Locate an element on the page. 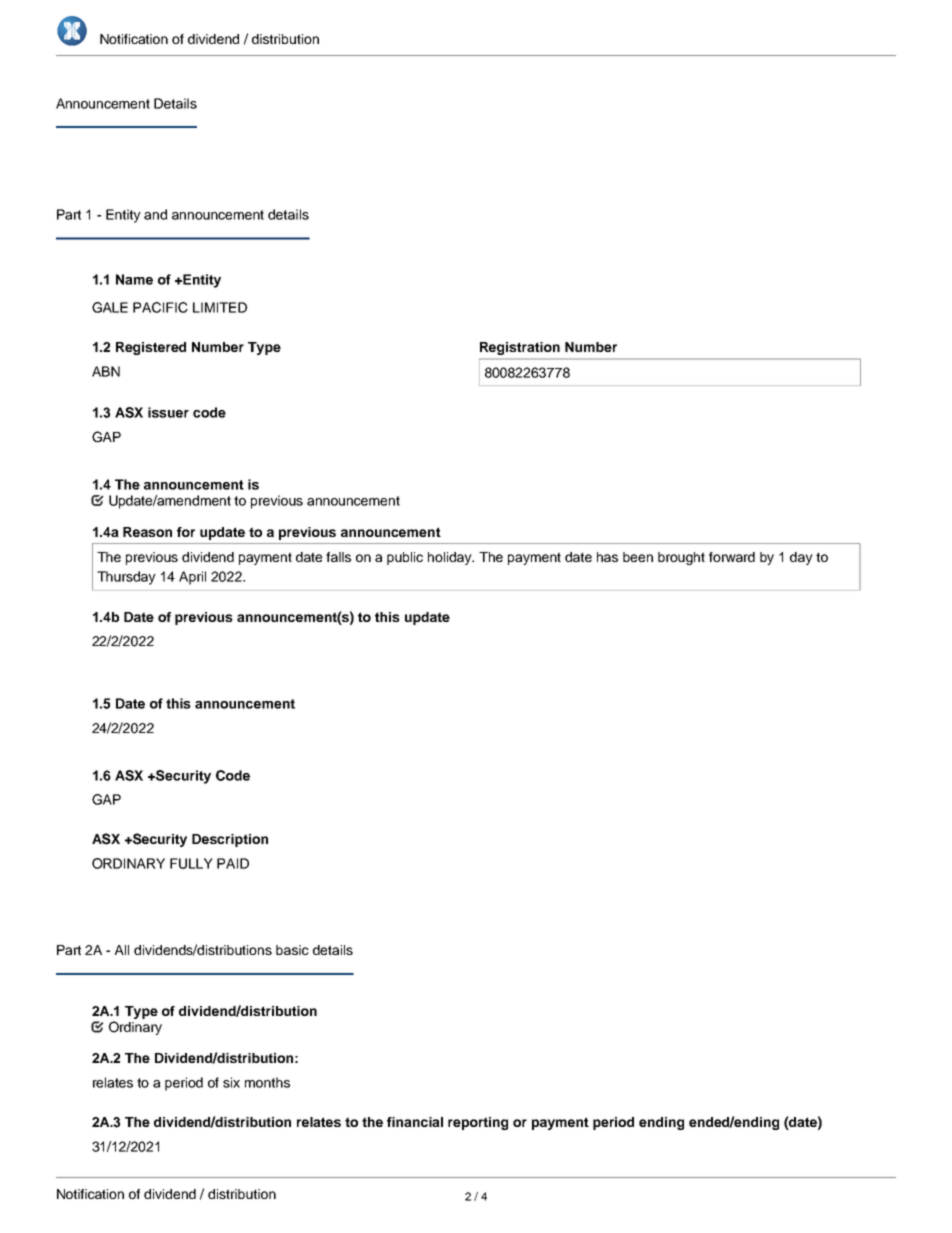 Image resolution: width=952 pixels, height=1233 pixels. April is located at coordinates (192, 578).
